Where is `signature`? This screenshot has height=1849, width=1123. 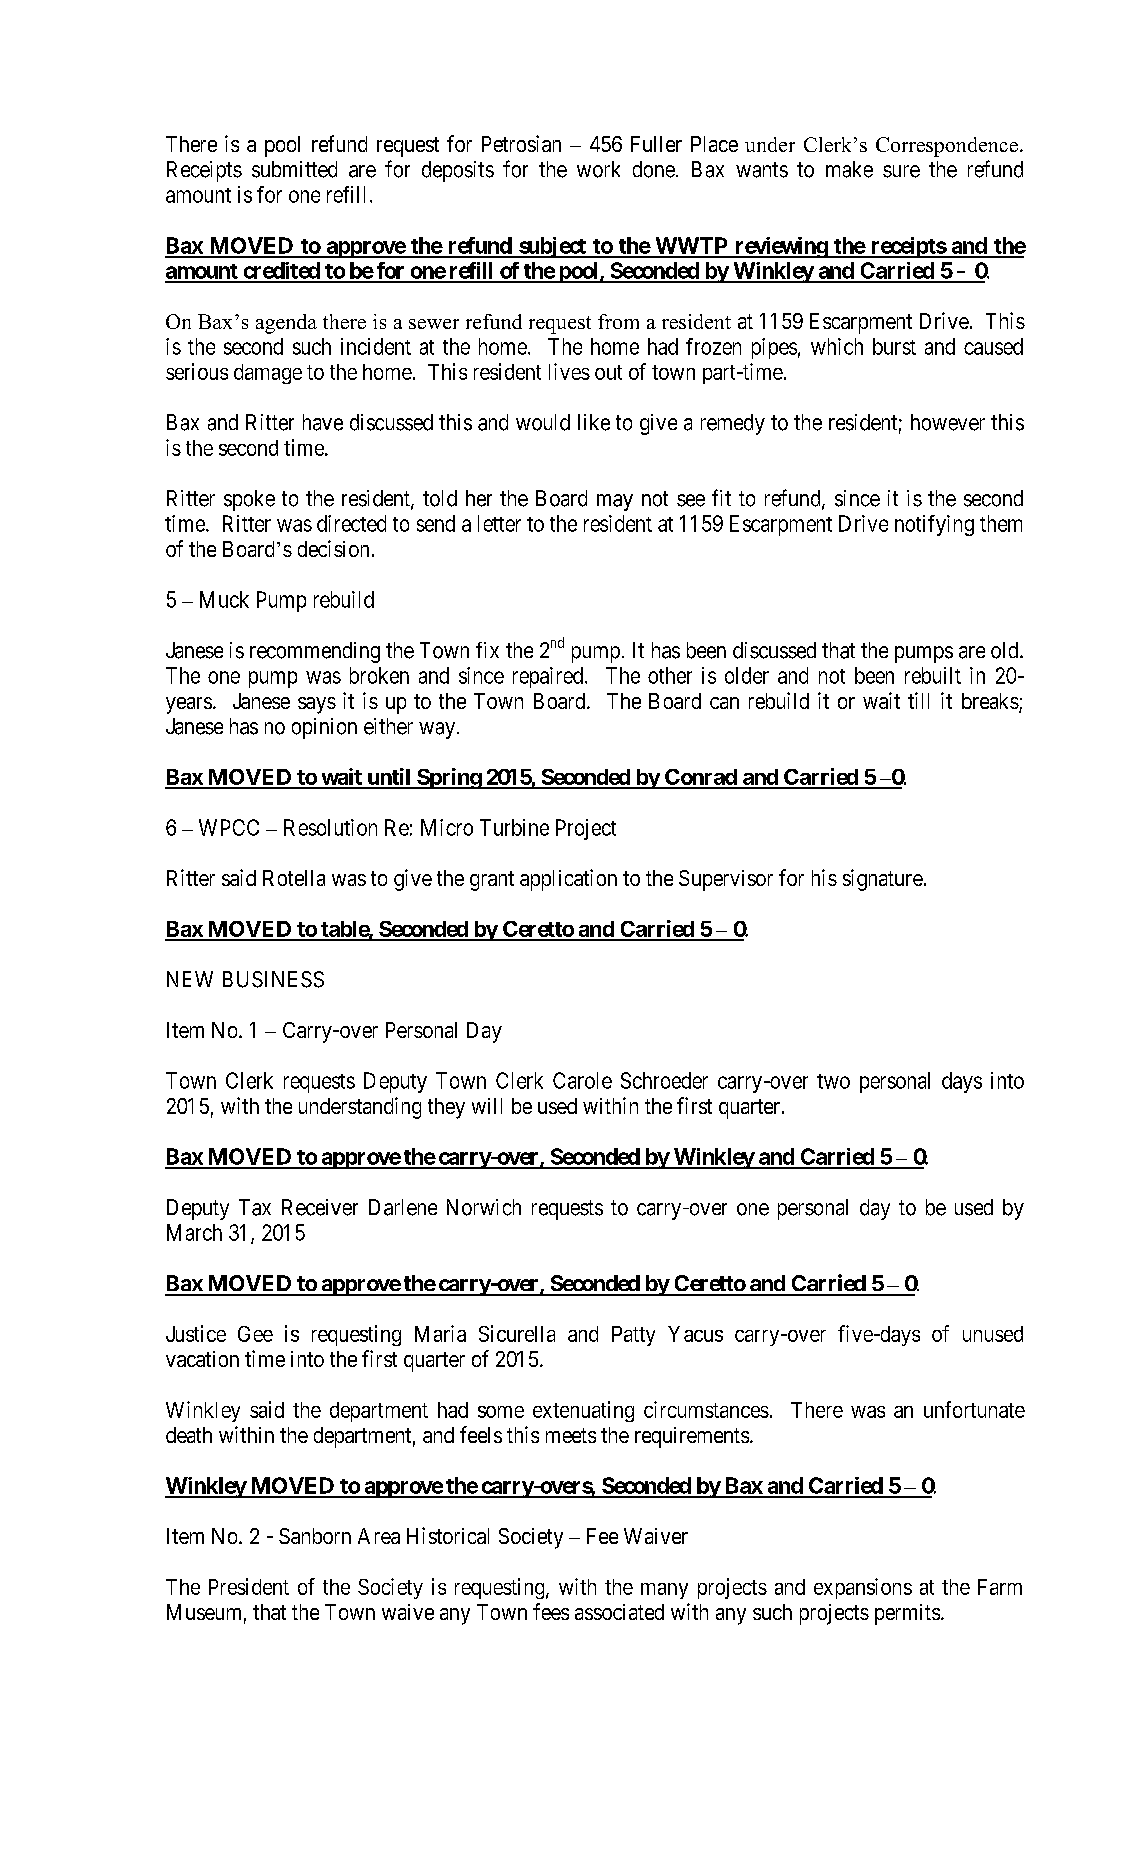
signature is located at coordinates (883, 880).
